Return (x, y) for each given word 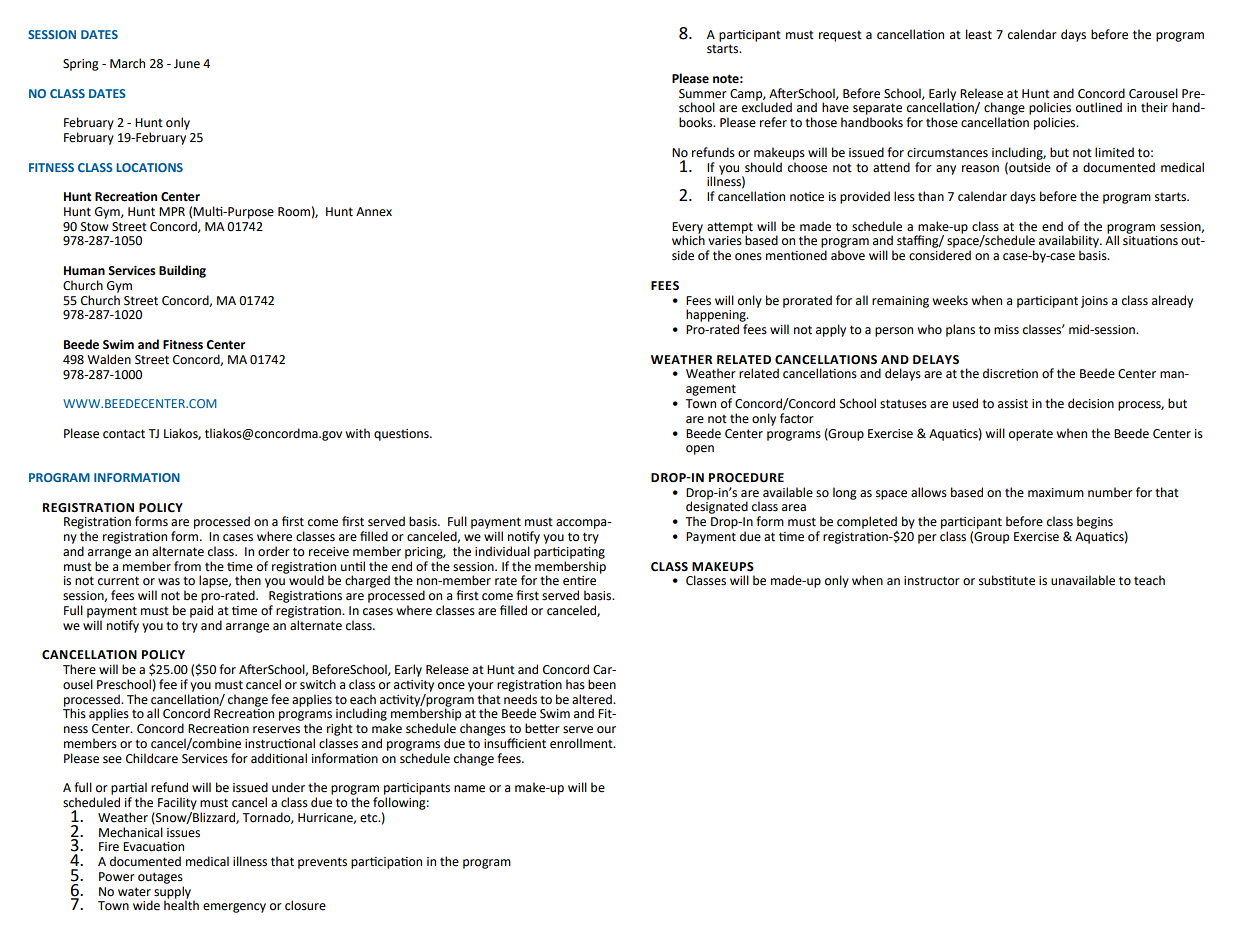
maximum (1056, 492)
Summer (703, 94)
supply (172, 892)
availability (1070, 241)
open (700, 450)
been (602, 684)
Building (182, 271)
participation (386, 863)
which (688, 239)
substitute (1007, 580)
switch (318, 684)
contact (124, 434)
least (979, 34)
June (187, 64)
